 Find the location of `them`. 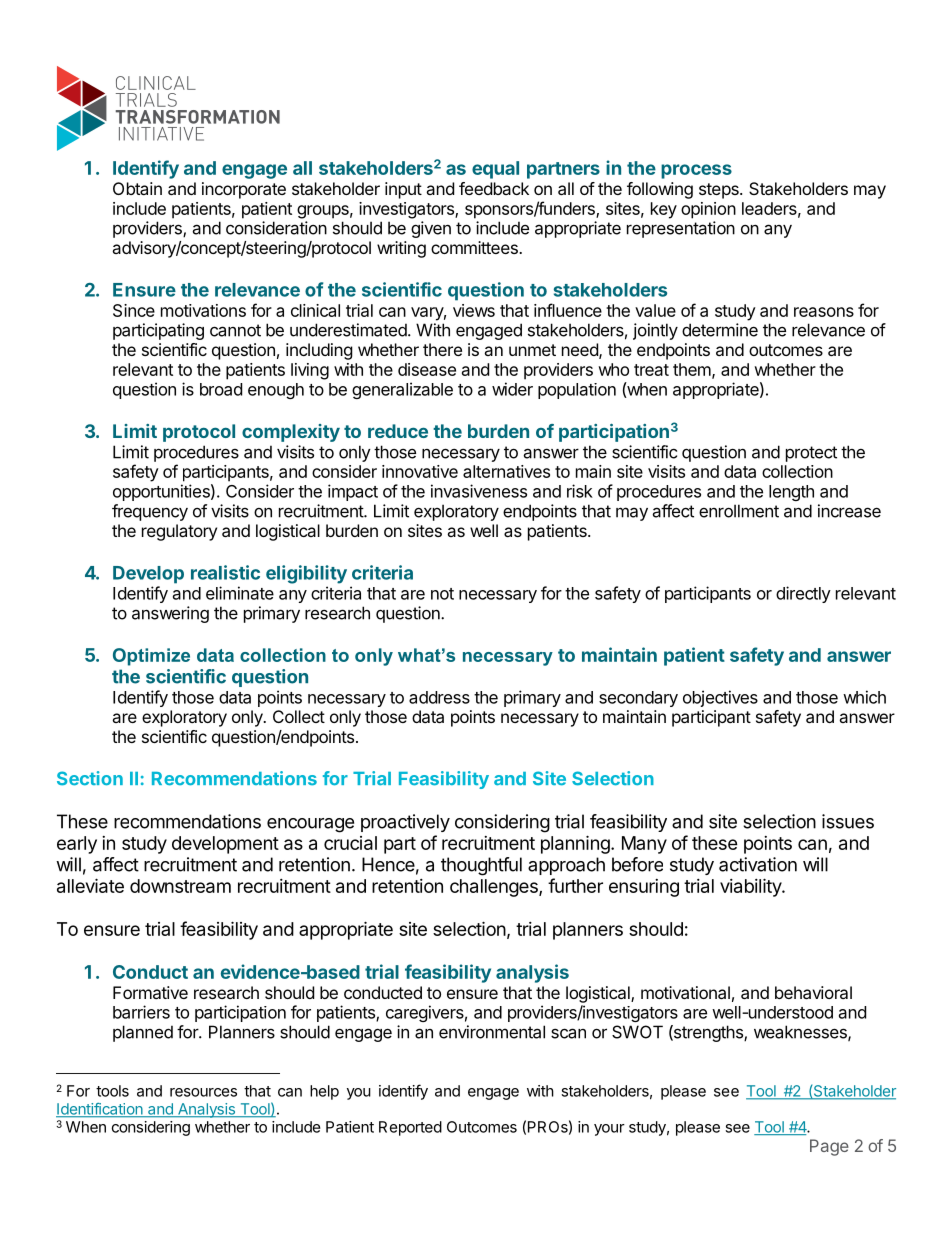

them is located at coordinates (692, 369).
